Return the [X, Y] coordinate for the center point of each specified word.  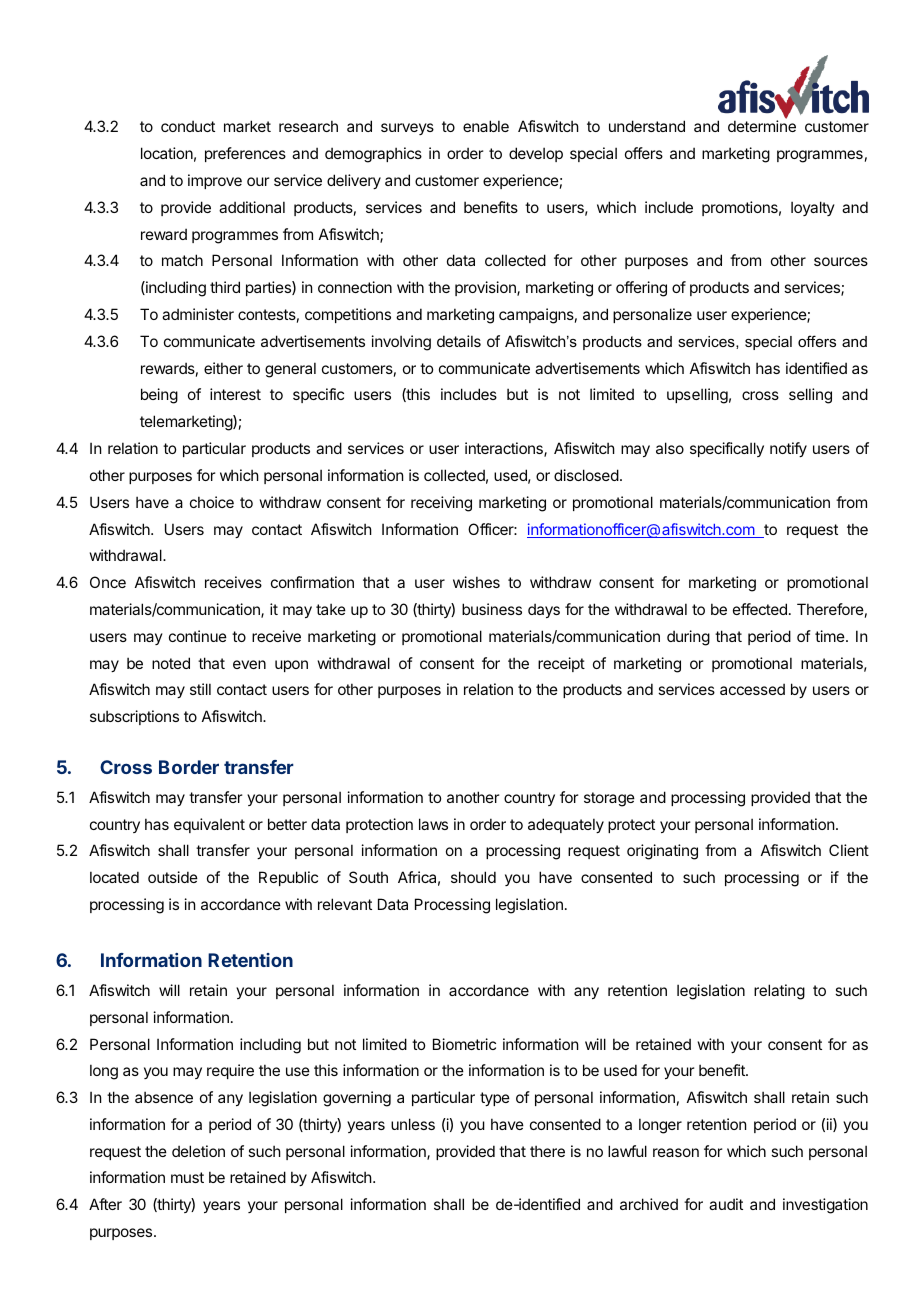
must [187, 1177]
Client [849, 850]
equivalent [209, 825]
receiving [441, 504]
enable [486, 126]
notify [788, 449]
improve [215, 181]
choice [212, 502]
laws [433, 824]
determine [762, 126]
